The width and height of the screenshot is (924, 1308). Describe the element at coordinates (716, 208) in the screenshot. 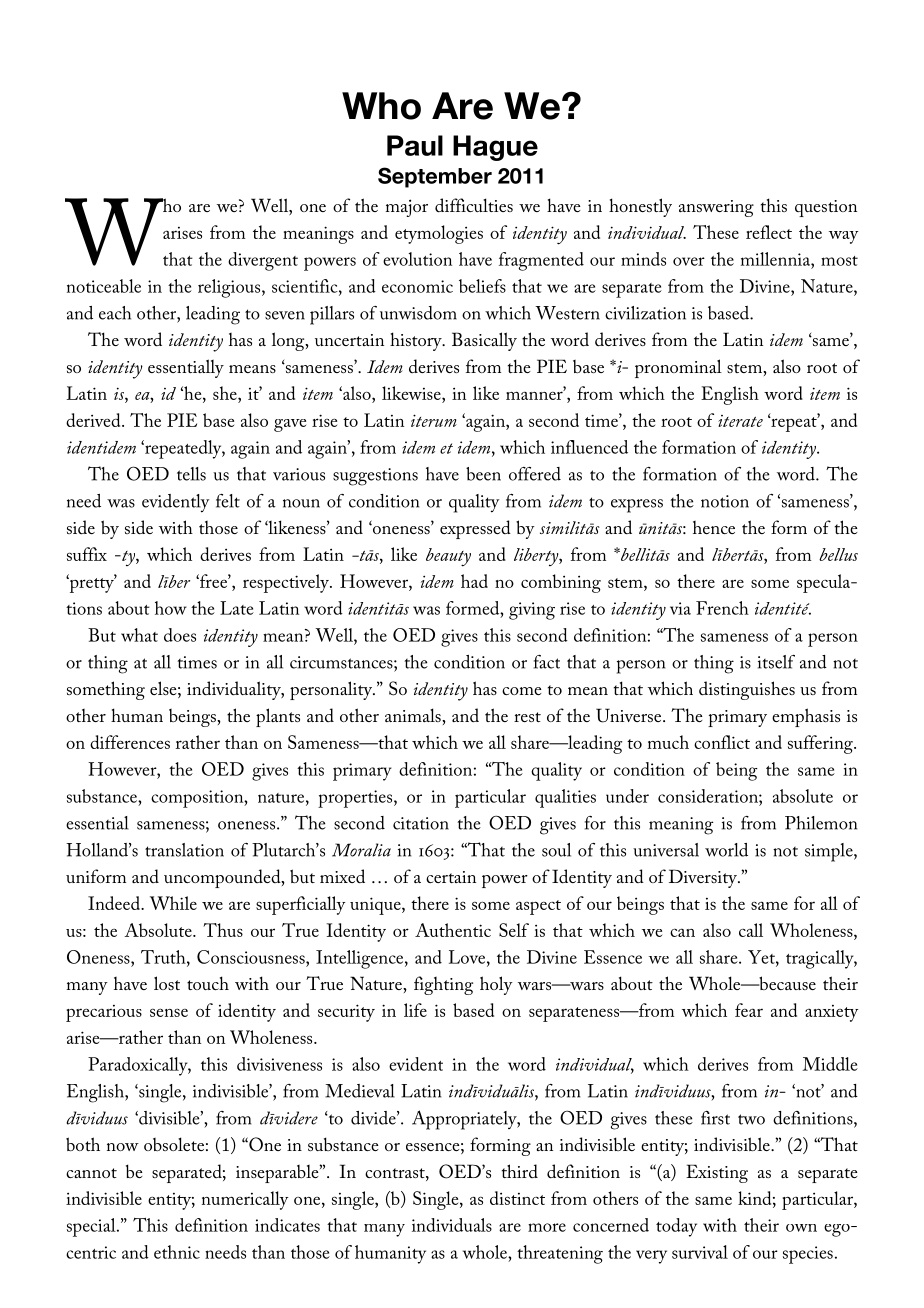

I see `answering` at that location.
